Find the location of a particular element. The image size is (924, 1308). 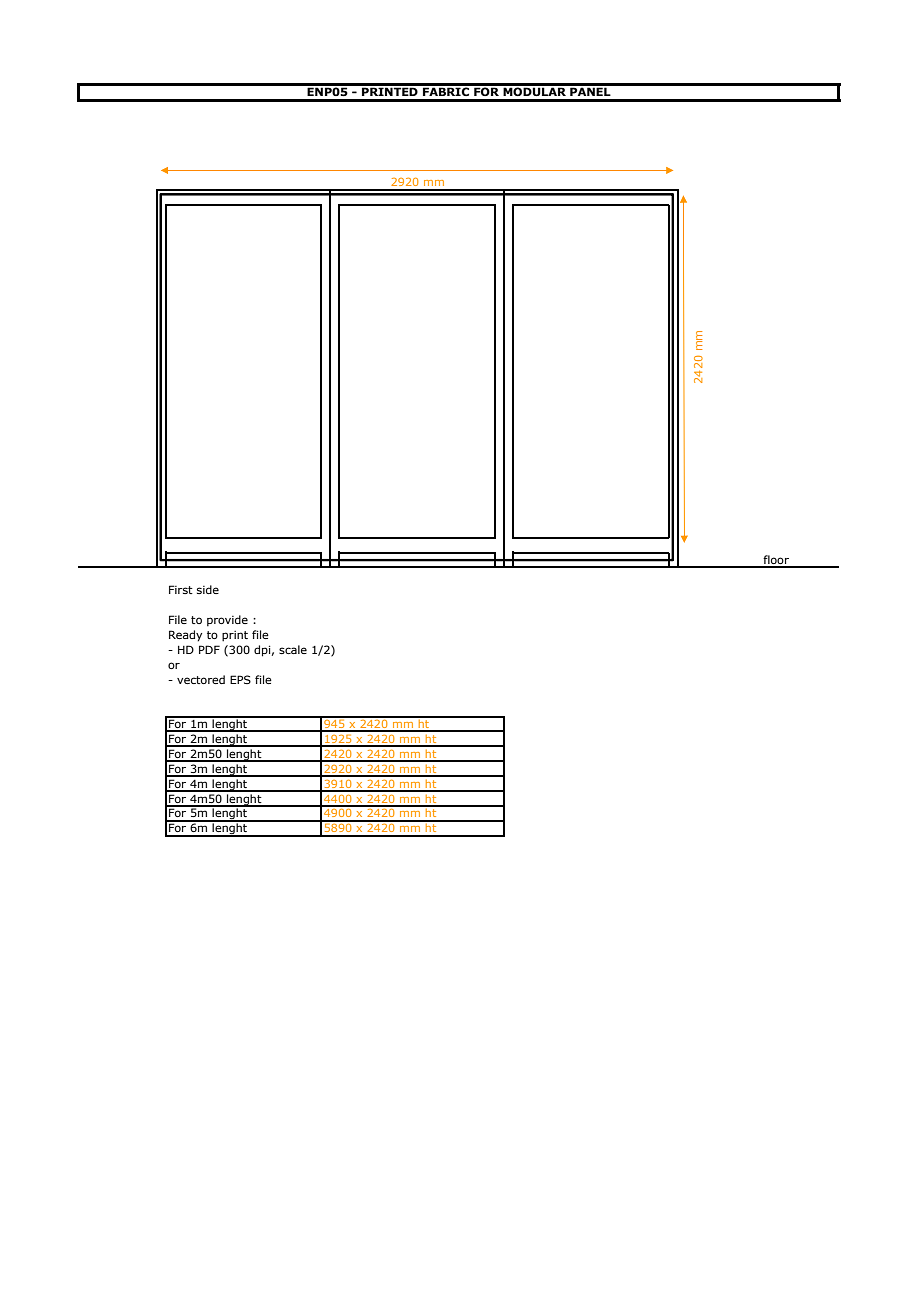

Ready is located at coordinates (185, 636).
